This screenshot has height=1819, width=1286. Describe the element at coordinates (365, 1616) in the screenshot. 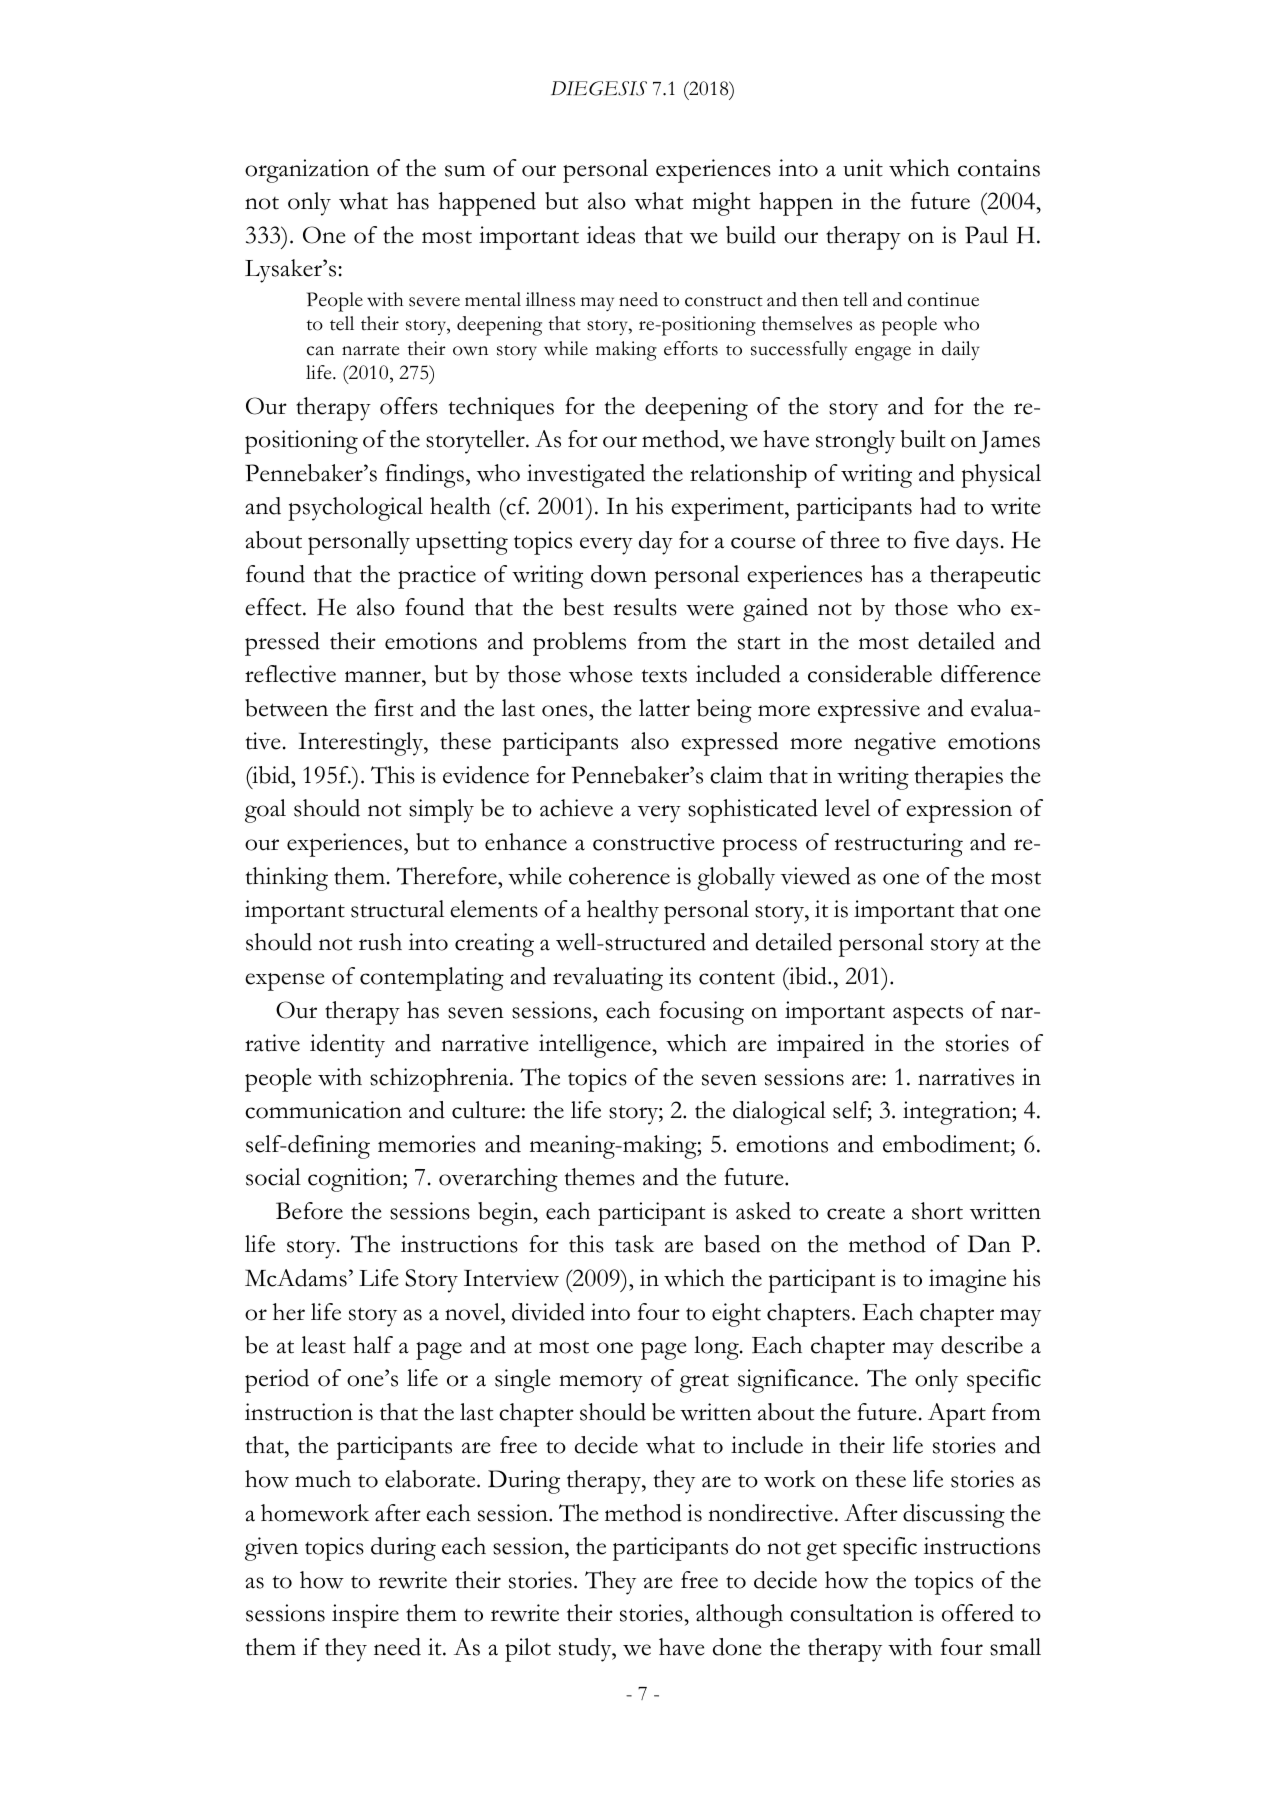

I see `inspire` at that location.
